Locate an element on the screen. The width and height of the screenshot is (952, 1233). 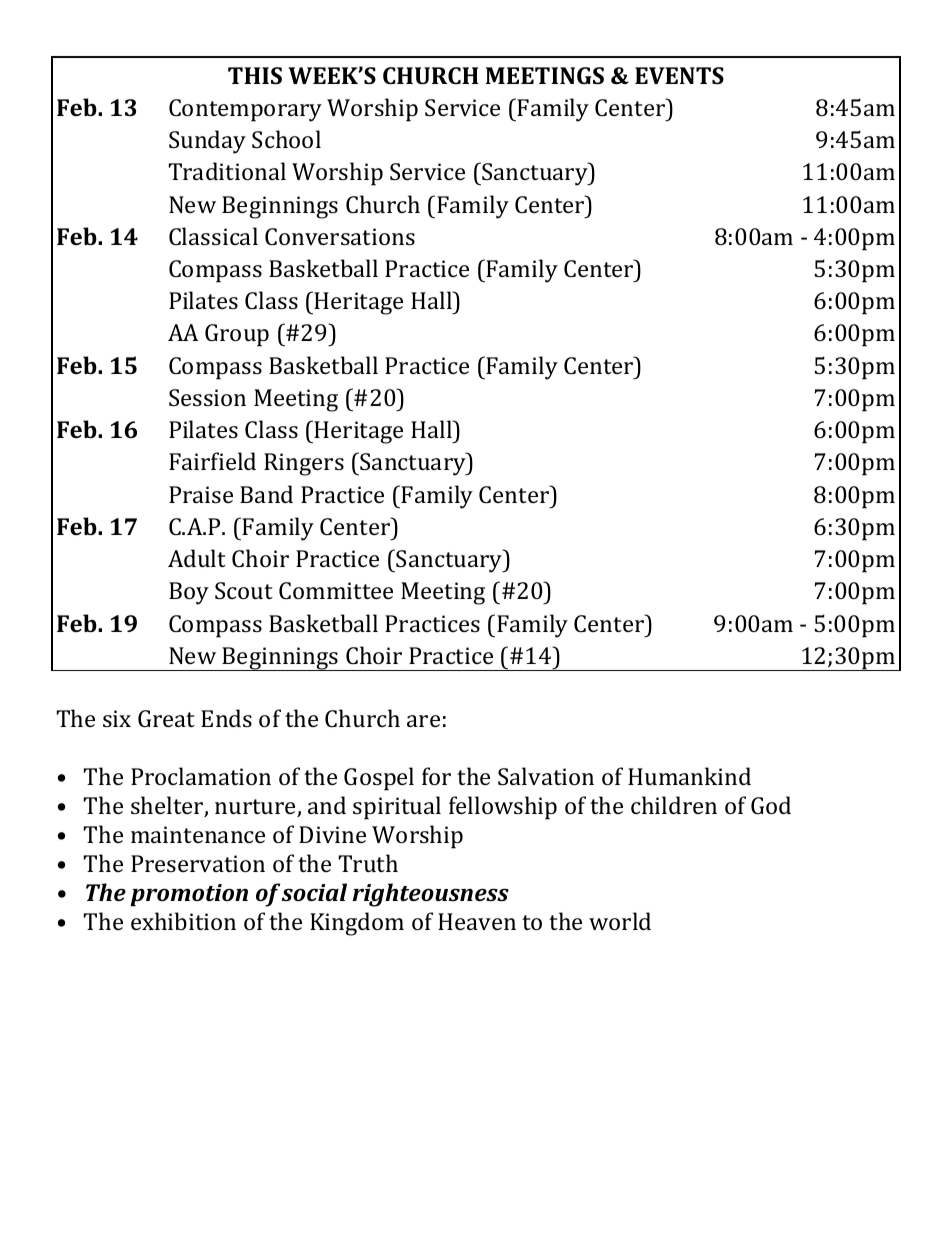
School is located at coordinates (286, 139).
